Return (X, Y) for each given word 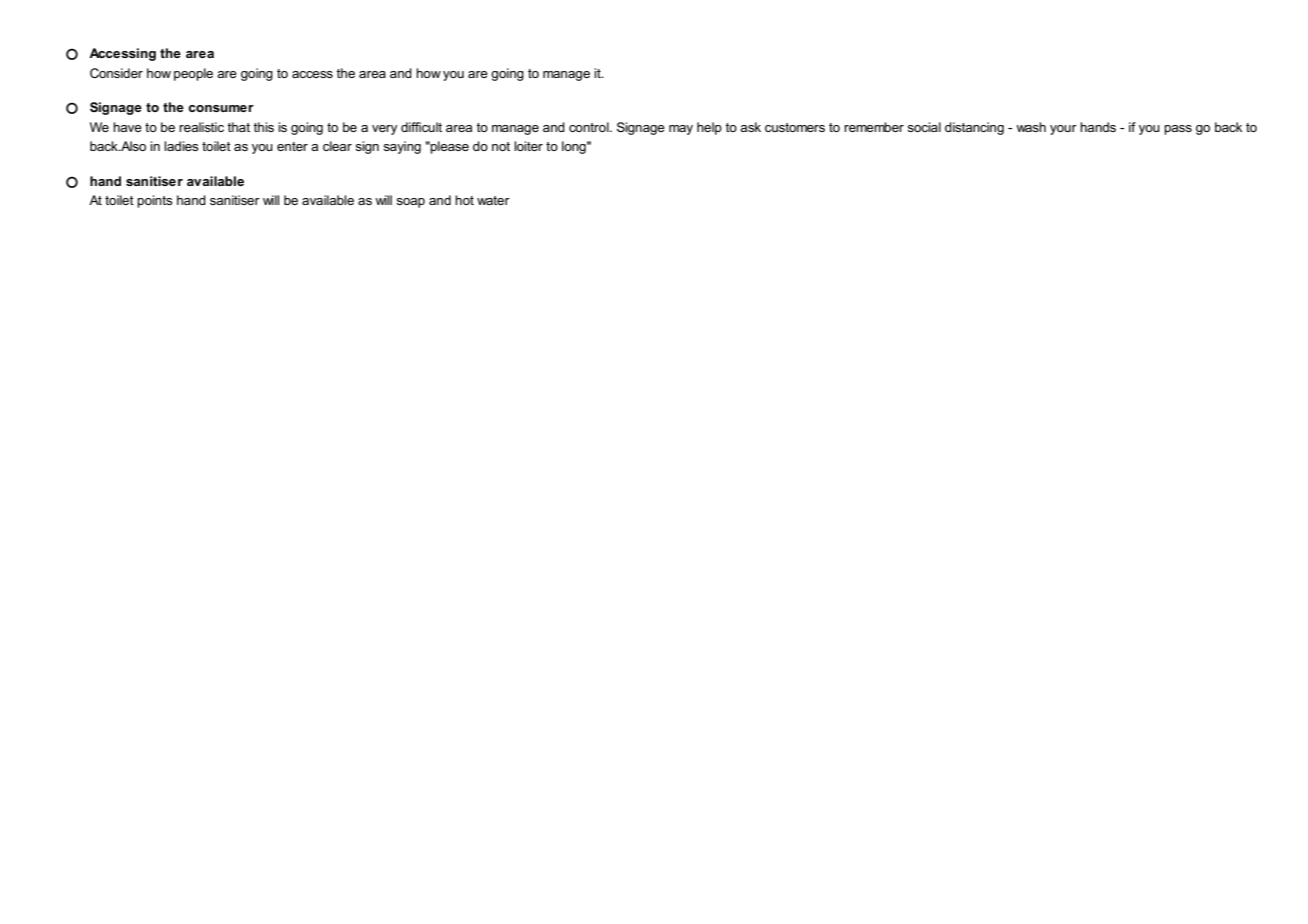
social (924, 127)
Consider (116, 73)
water (493, 200)
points (155, 201)
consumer (221, 108)
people (193, 74)
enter (292, 146)
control (590, 127)
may (681, 130)
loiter (528, 146)
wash (1031, 127)
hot (464, 200)
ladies (181, 146)
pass (1178, 130)
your (1063, 130)
